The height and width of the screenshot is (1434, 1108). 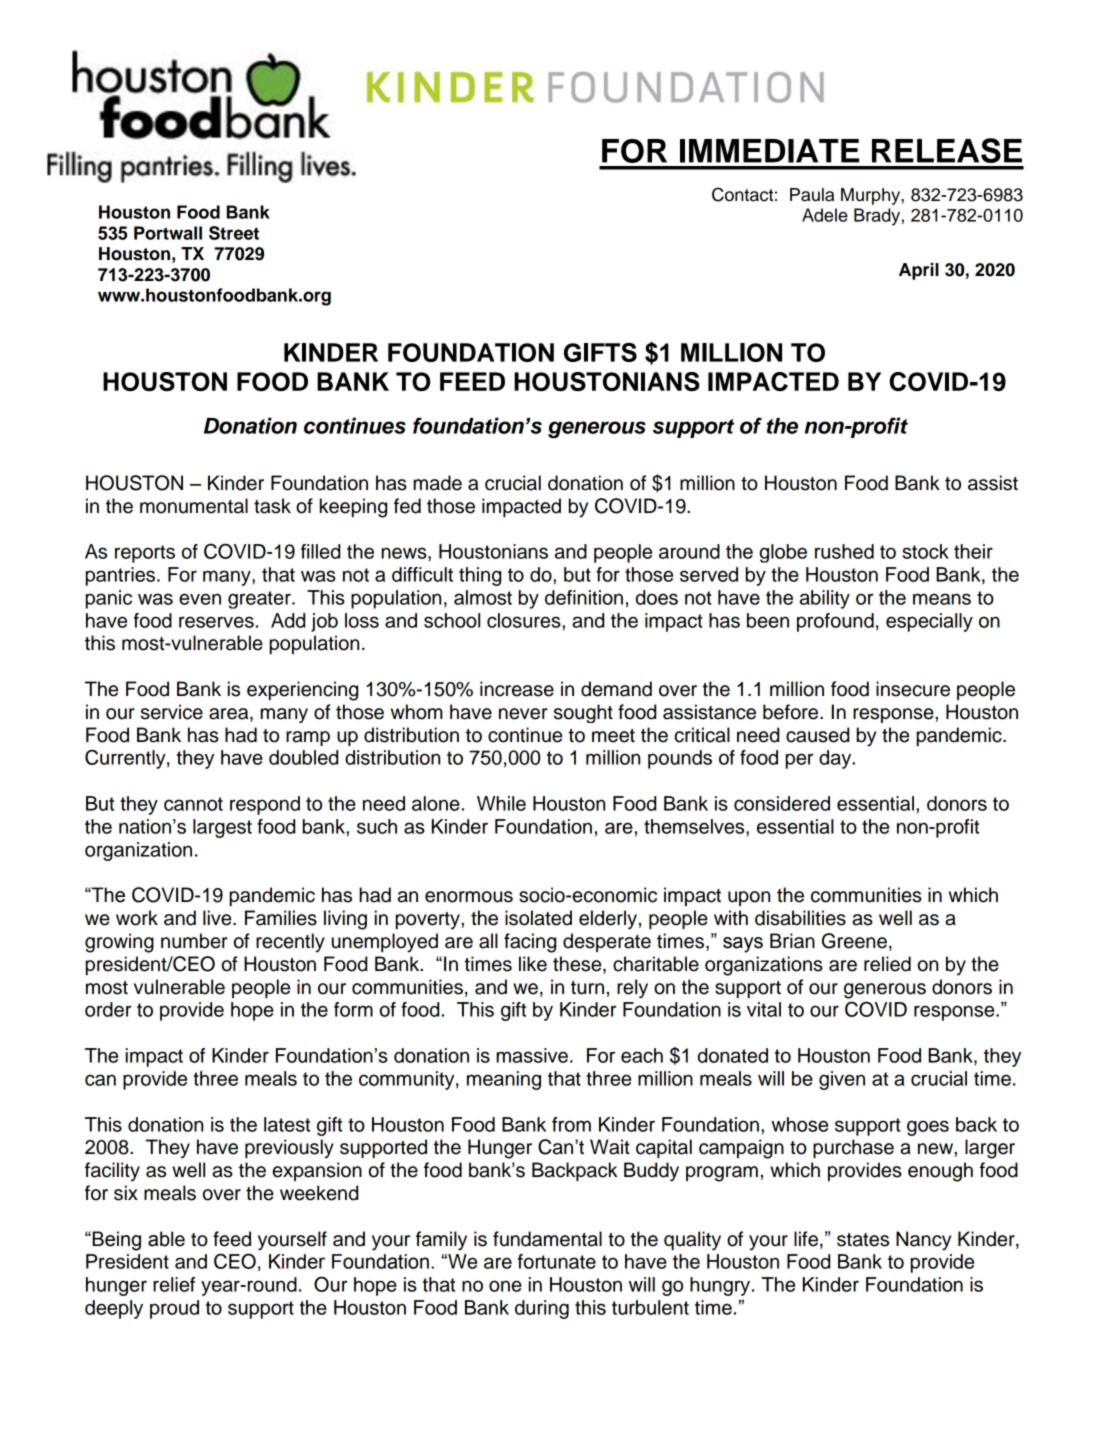 What do you see at coordinates (836, 759) in the screenshot?
I see `day` at bounding box center [836, 759].
